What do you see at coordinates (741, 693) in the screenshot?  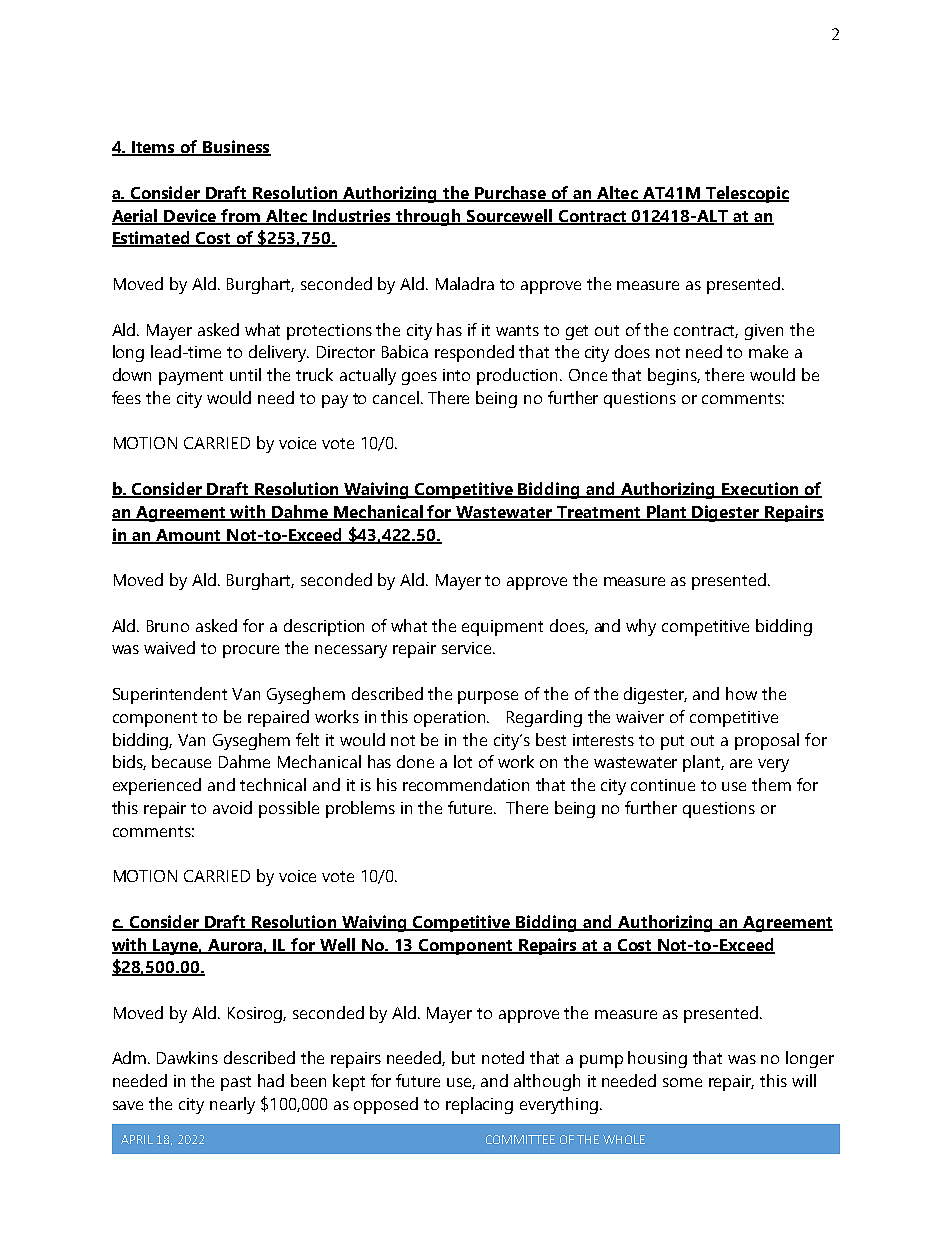 I see `how` at bounding box center [741, 693].
